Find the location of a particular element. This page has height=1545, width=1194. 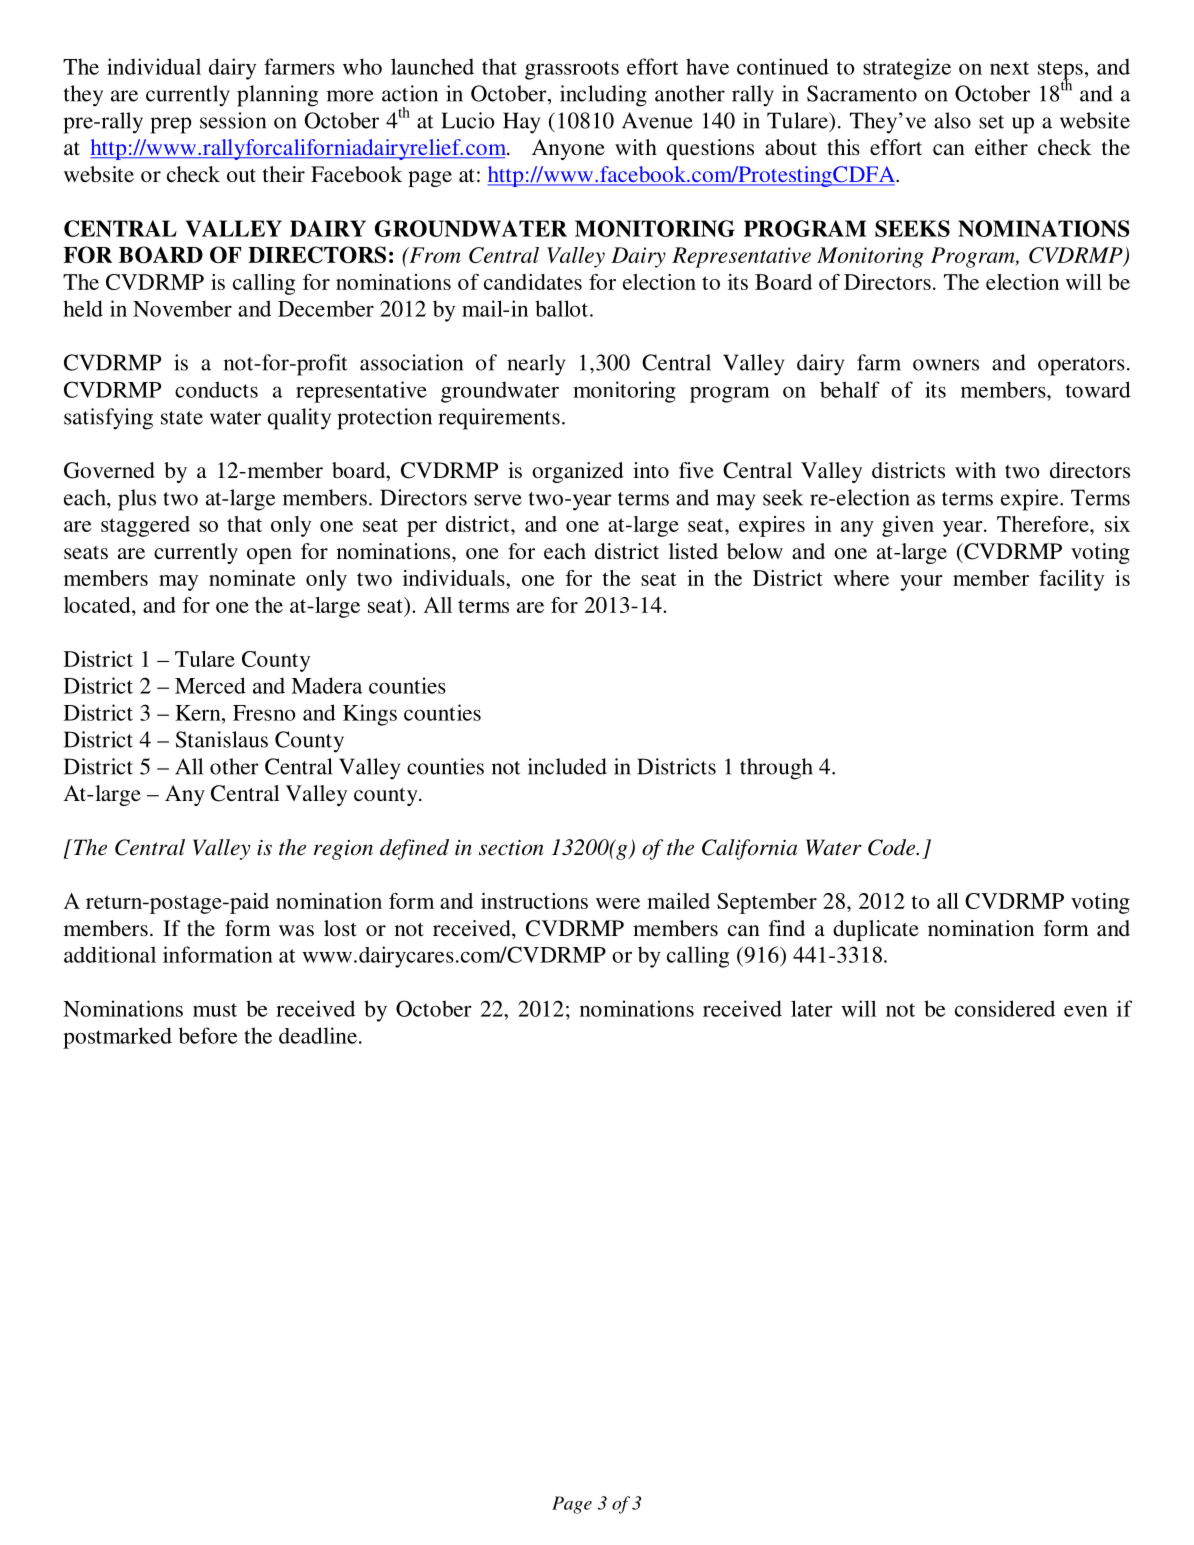

later is located at coordinates (811, 1008).
